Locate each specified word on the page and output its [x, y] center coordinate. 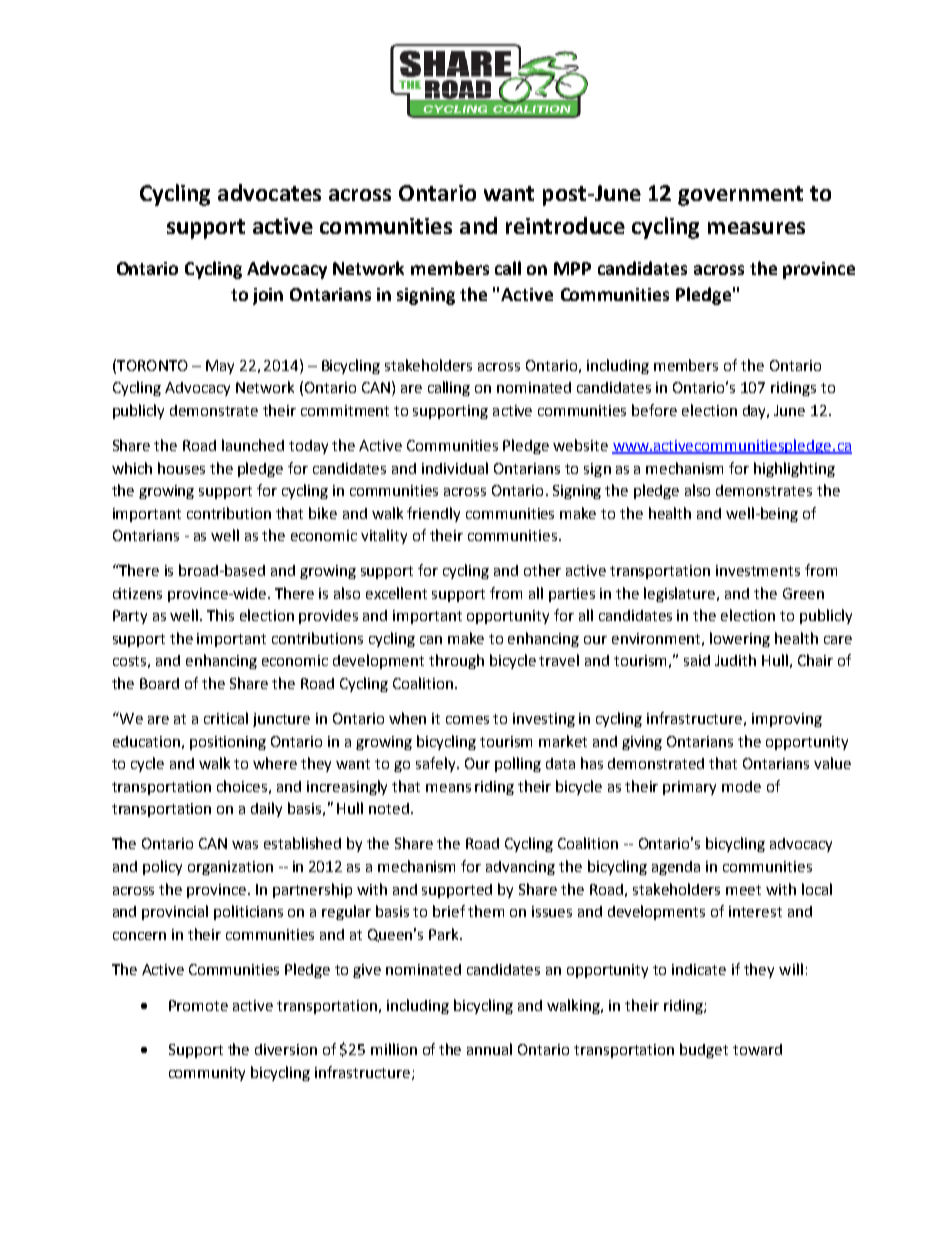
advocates [269, 192]
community [207, 1074]
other [542, 570]
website [580, 445]
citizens [137, 593]
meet [743, 890]
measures [756, 228]
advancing [520, 868]
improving [787, 720]
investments [758, 570]
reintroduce [565, 225]
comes [467, 720]
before [654, 410]
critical [226, 718]
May [220, 367]
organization [230, 868]
